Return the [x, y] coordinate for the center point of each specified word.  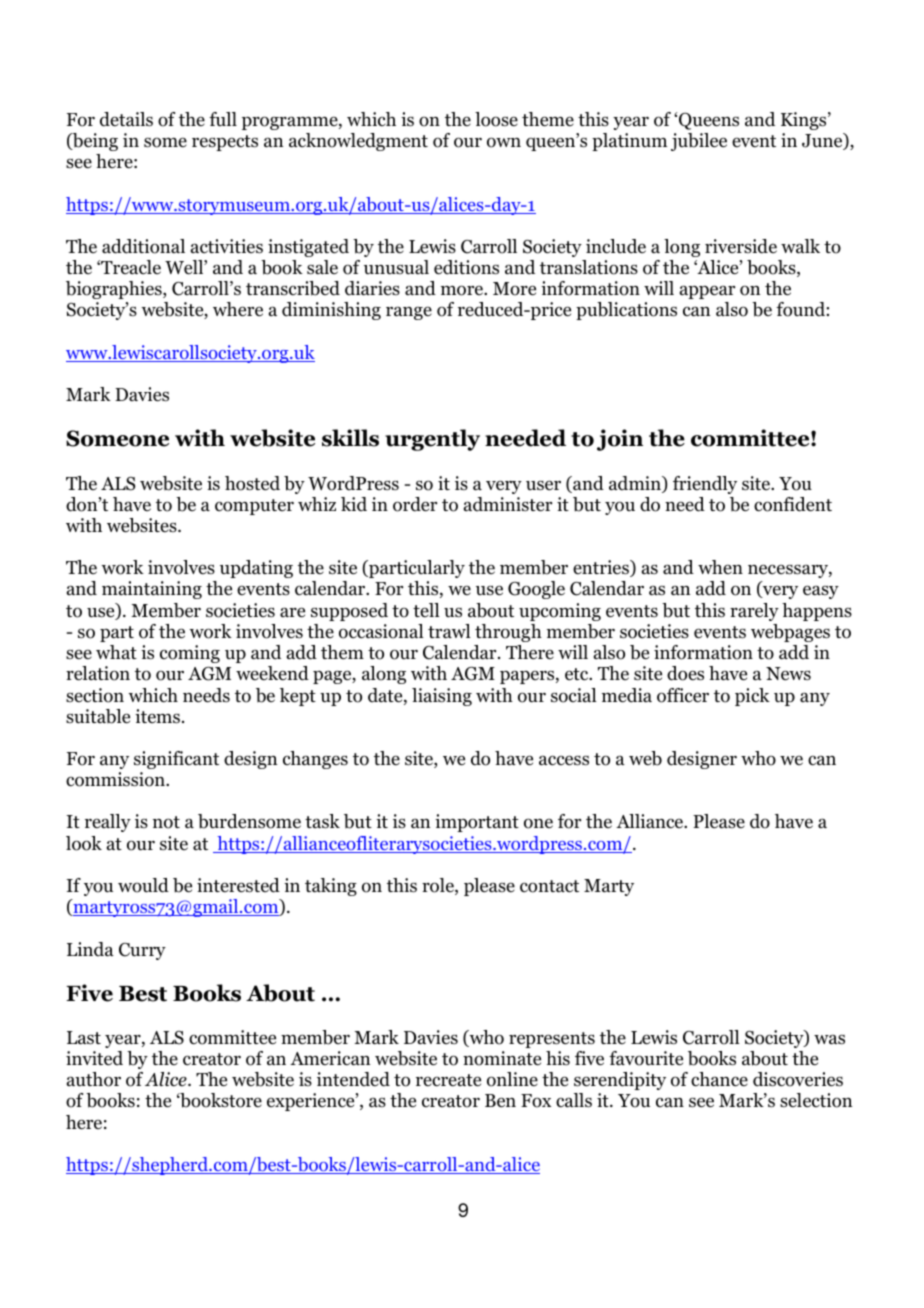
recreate [448, 1080]
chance [719, 1079]
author [94, 1079]
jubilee [699, 142]
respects [225, 143]
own [504, 142]
